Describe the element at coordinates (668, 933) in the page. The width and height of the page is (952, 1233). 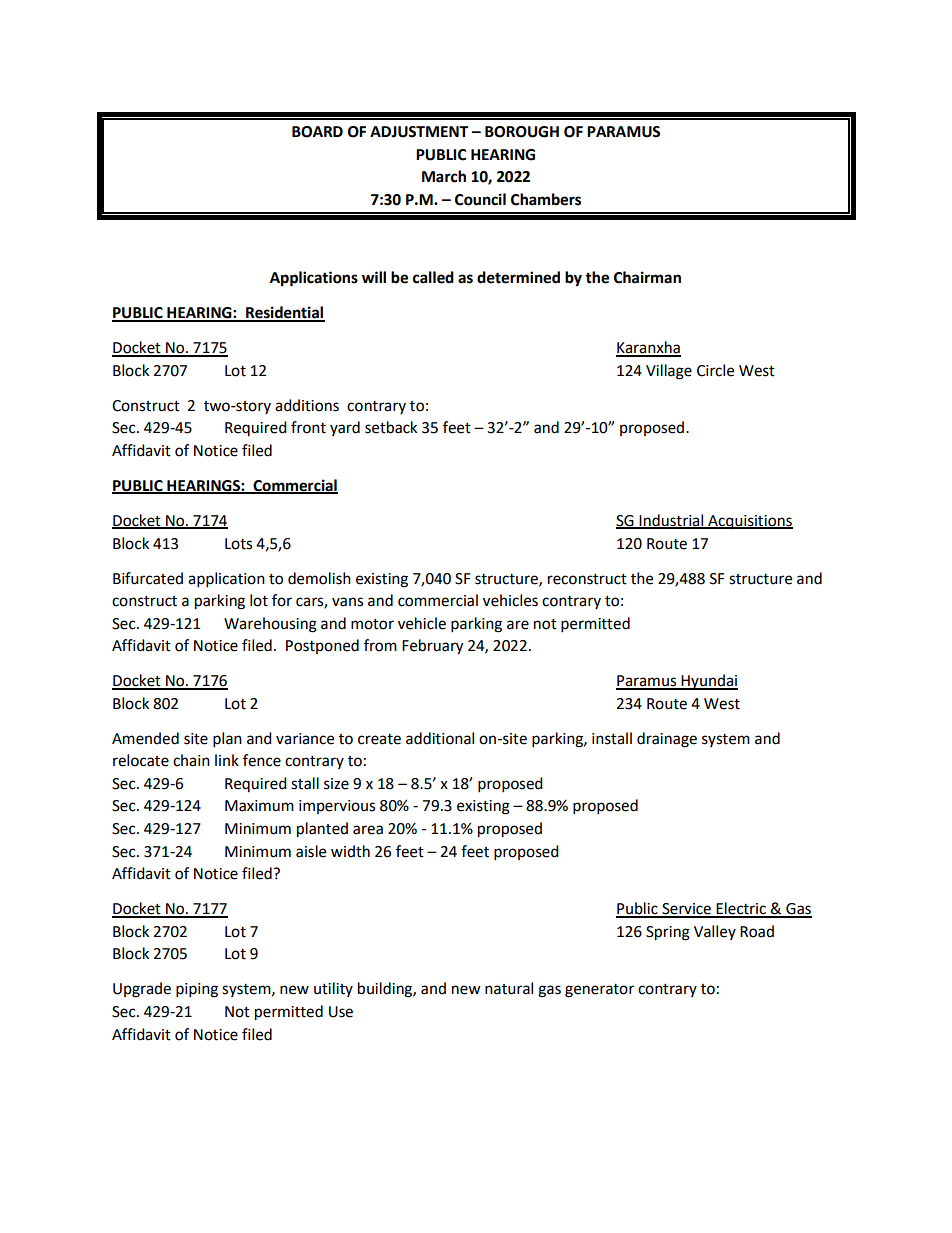
I see `Spring` at that location.
